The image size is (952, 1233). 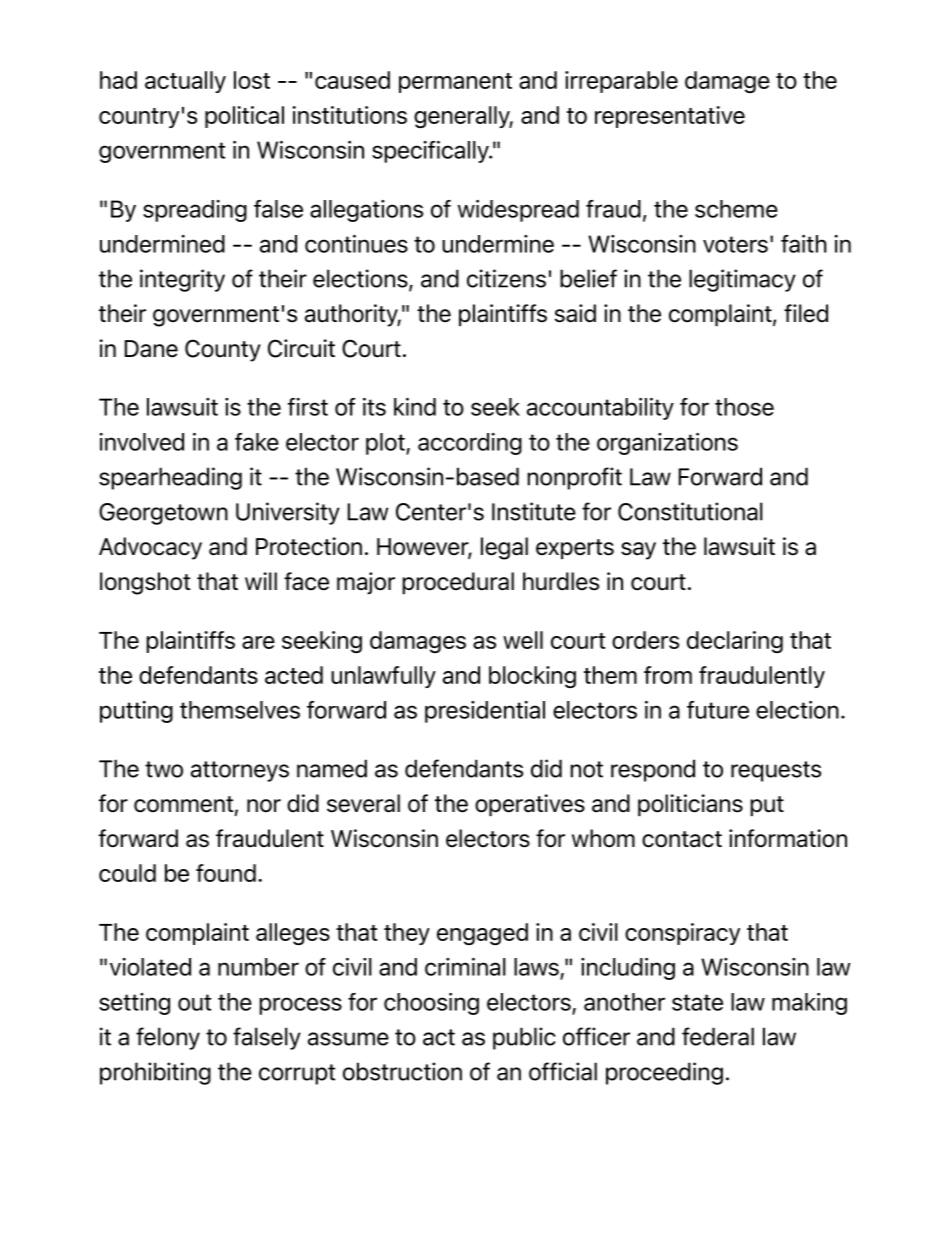 What do you see at coordinates (458, 583) in the image?
I see `procedural` at bounding box center [458, 583].
